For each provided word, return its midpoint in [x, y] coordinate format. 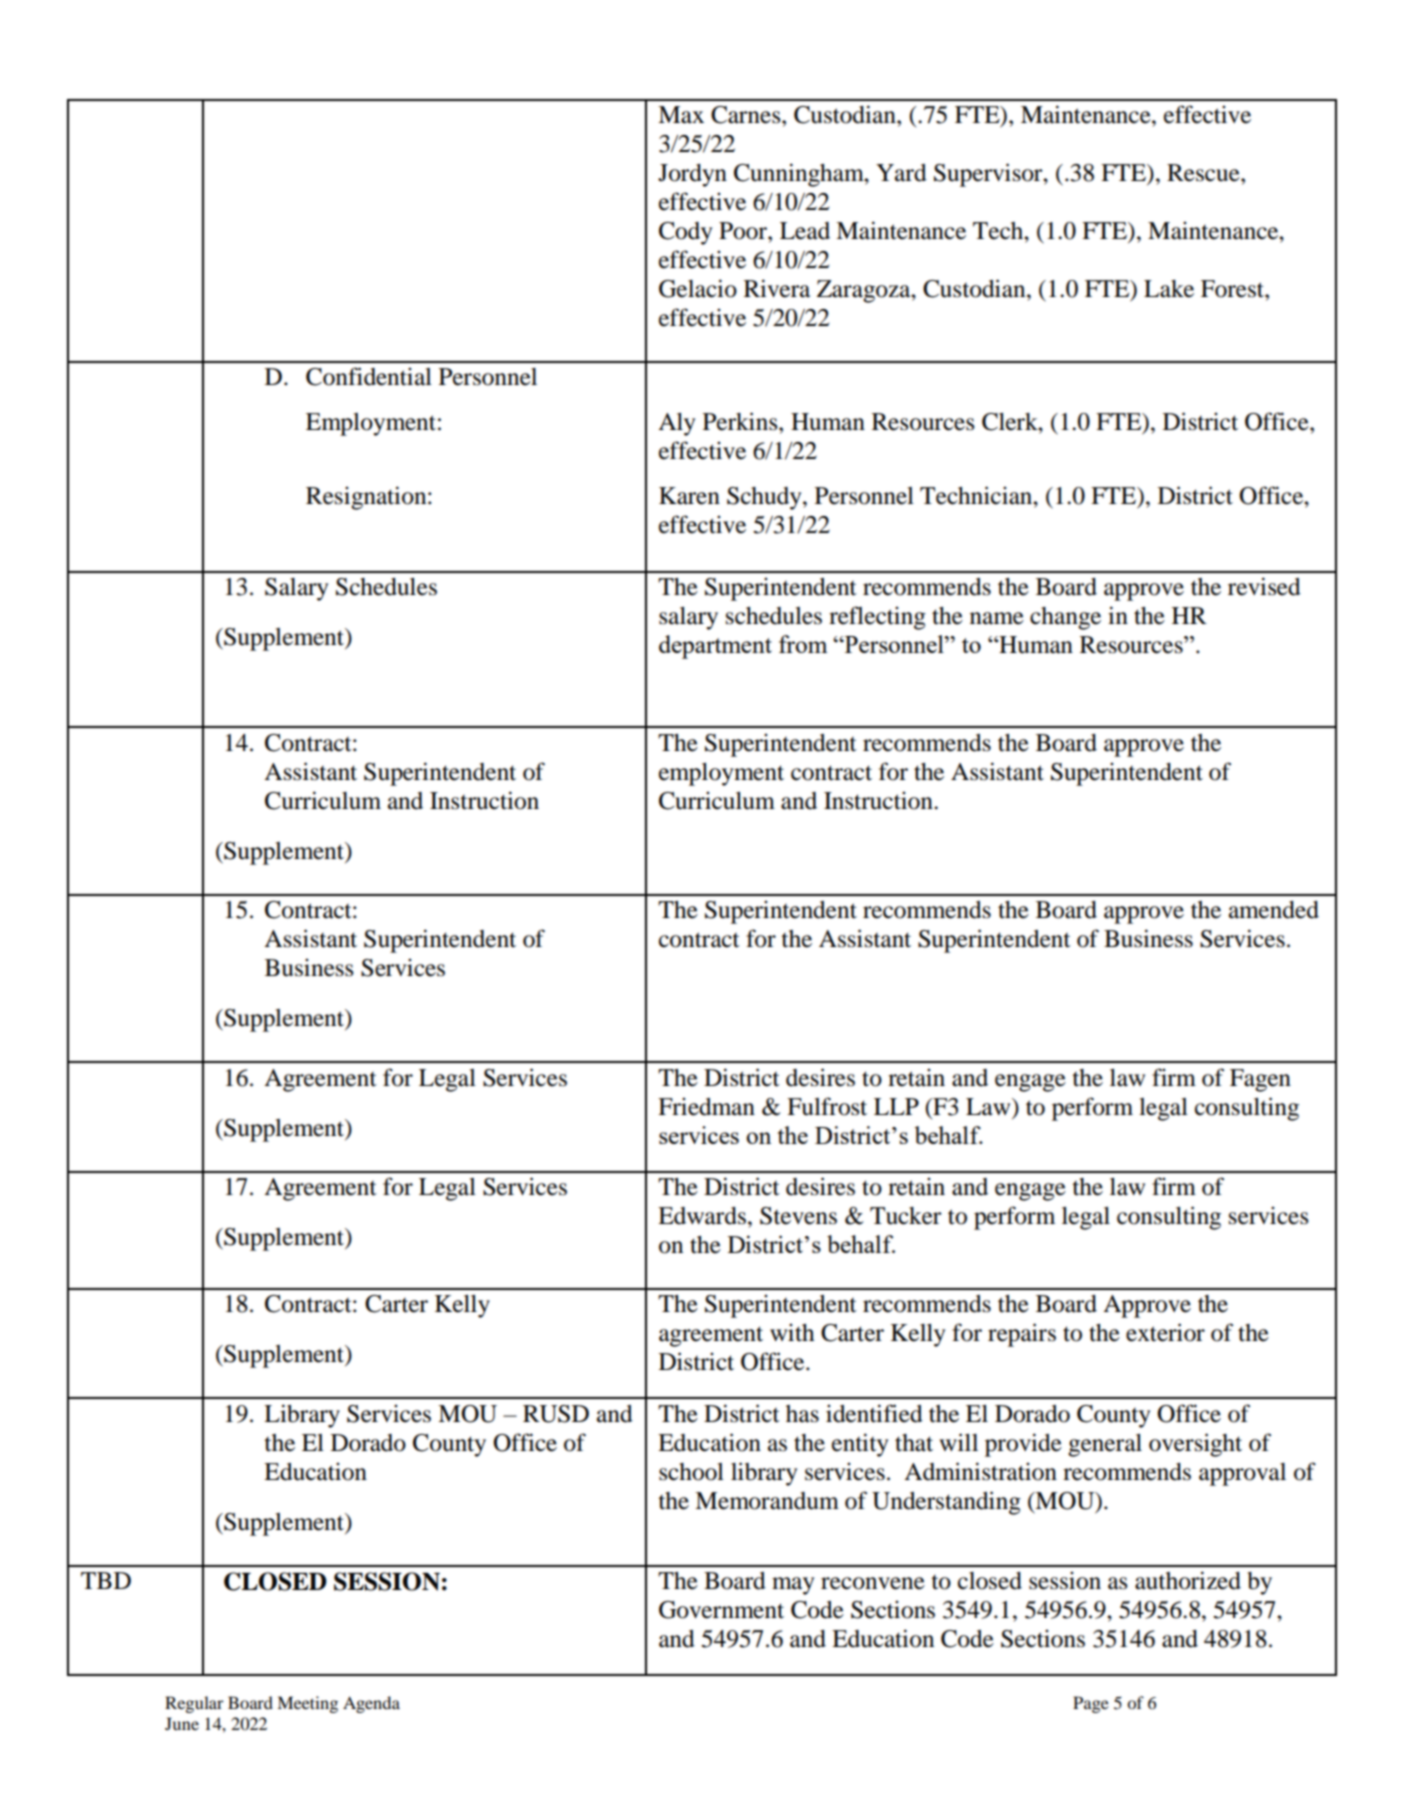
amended [1274, 910]
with [792, 1333]
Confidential [369, 376]
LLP [896, 1106]
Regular [194, 1704]
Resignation [367, 498]
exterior [1165, 1332]
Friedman [706, 1107]
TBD [106, 1580]
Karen [689, 496]
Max [681, 115]
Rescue [1204, 173]
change [1065, 618]
